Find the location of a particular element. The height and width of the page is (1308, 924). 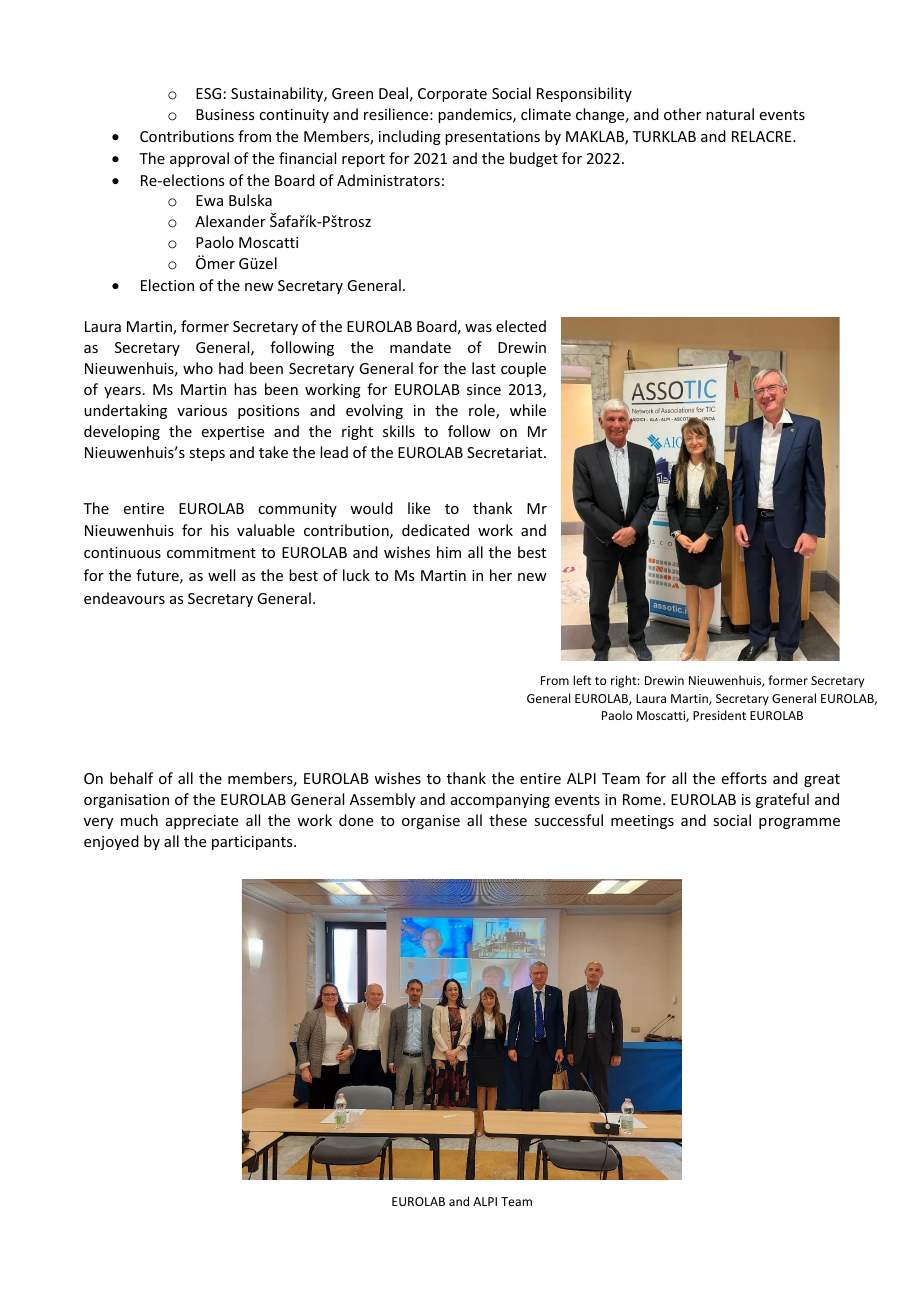

while is located at coordinates (528, 410).
